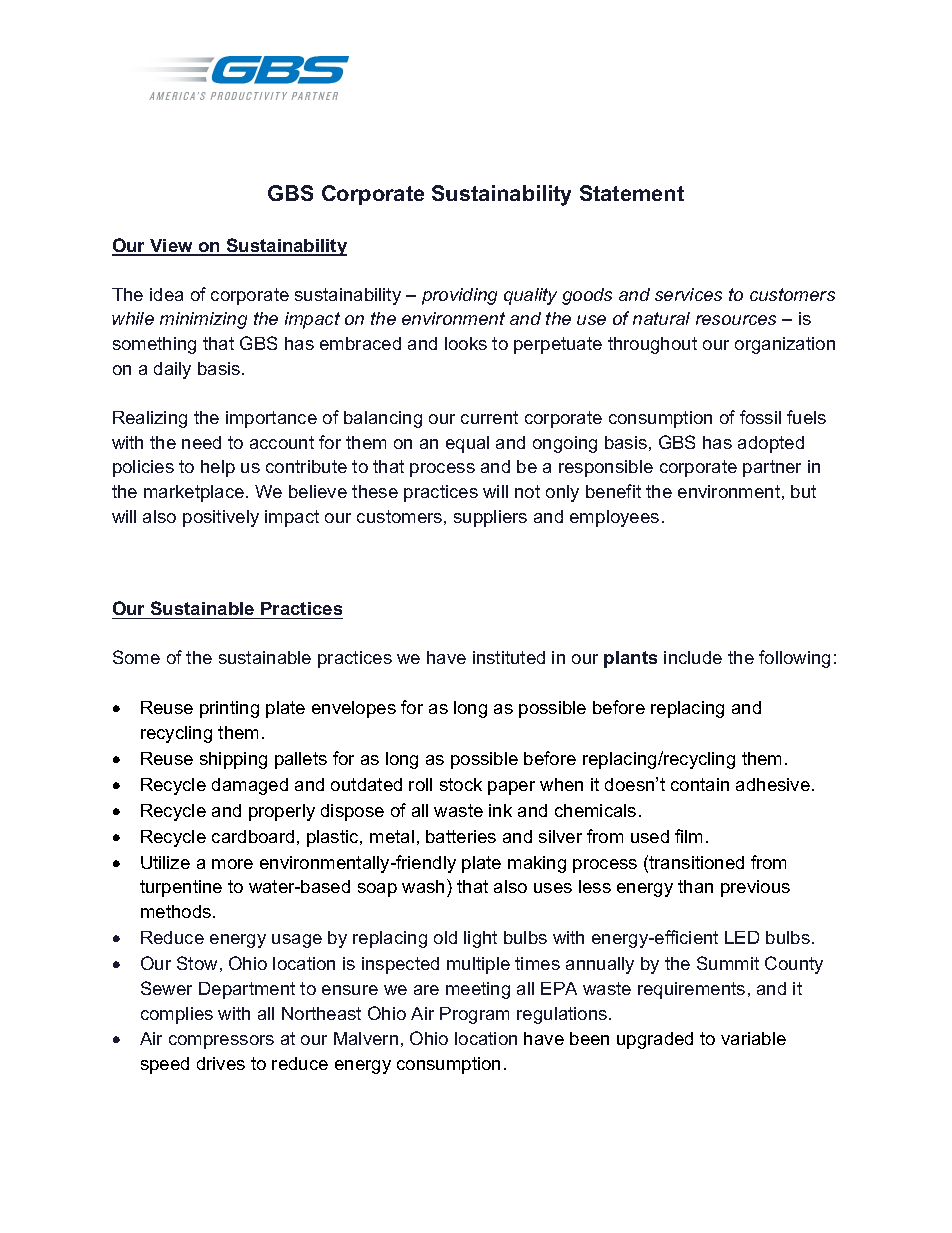 The height and width of the document is (1233, 952). Describe the element at coordinates (700, 784) in the document. I see `contain` at that location.
